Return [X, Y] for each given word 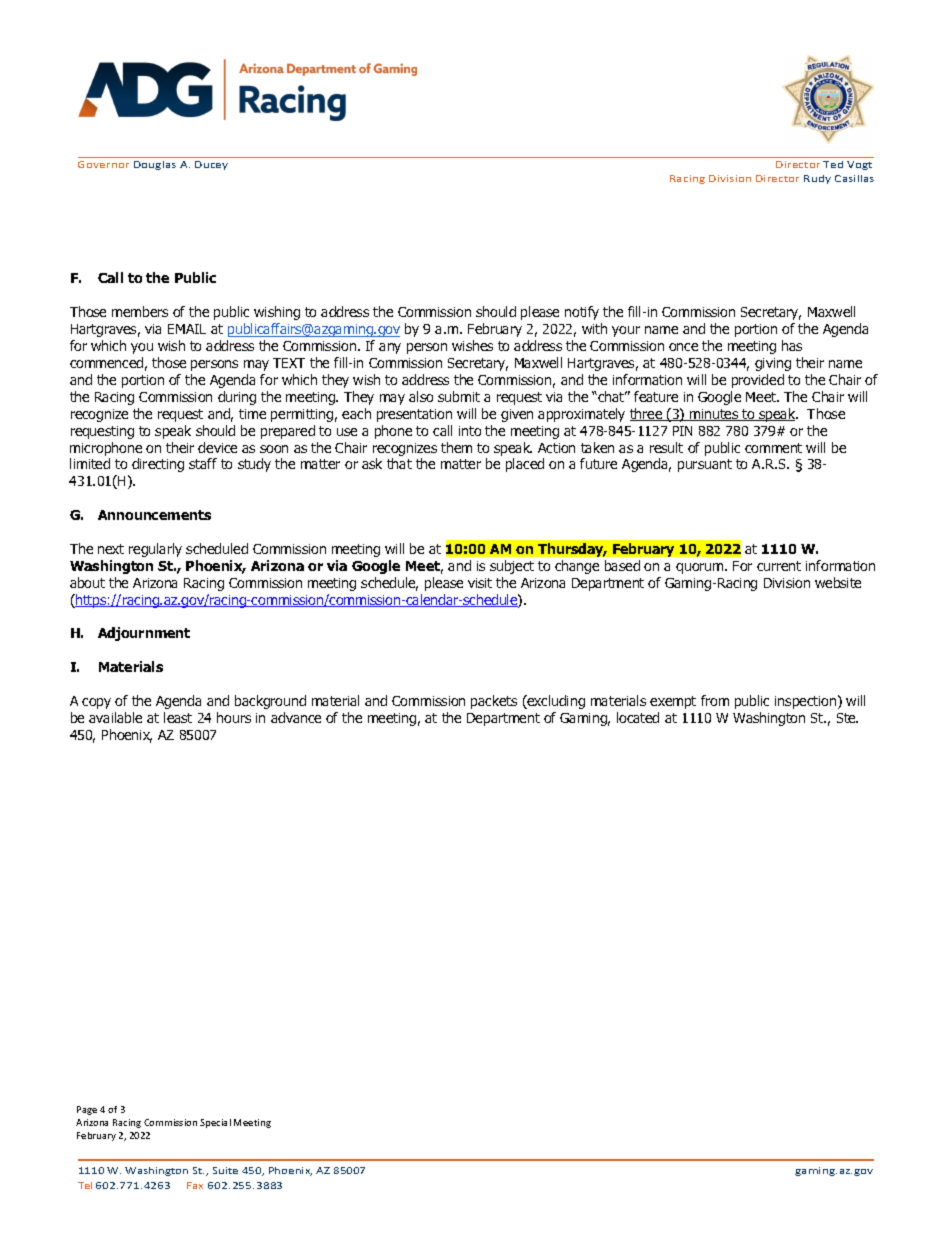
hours [234, 717]
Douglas [155, 165]
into [470, 431]
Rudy [817, 179]
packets [494, 702]
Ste [847, 718]
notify [582, 313]
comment [773, 448]
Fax [195, 1185]
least [178, 717]
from [715, 700]
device [217, 447]
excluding [555, 702]
